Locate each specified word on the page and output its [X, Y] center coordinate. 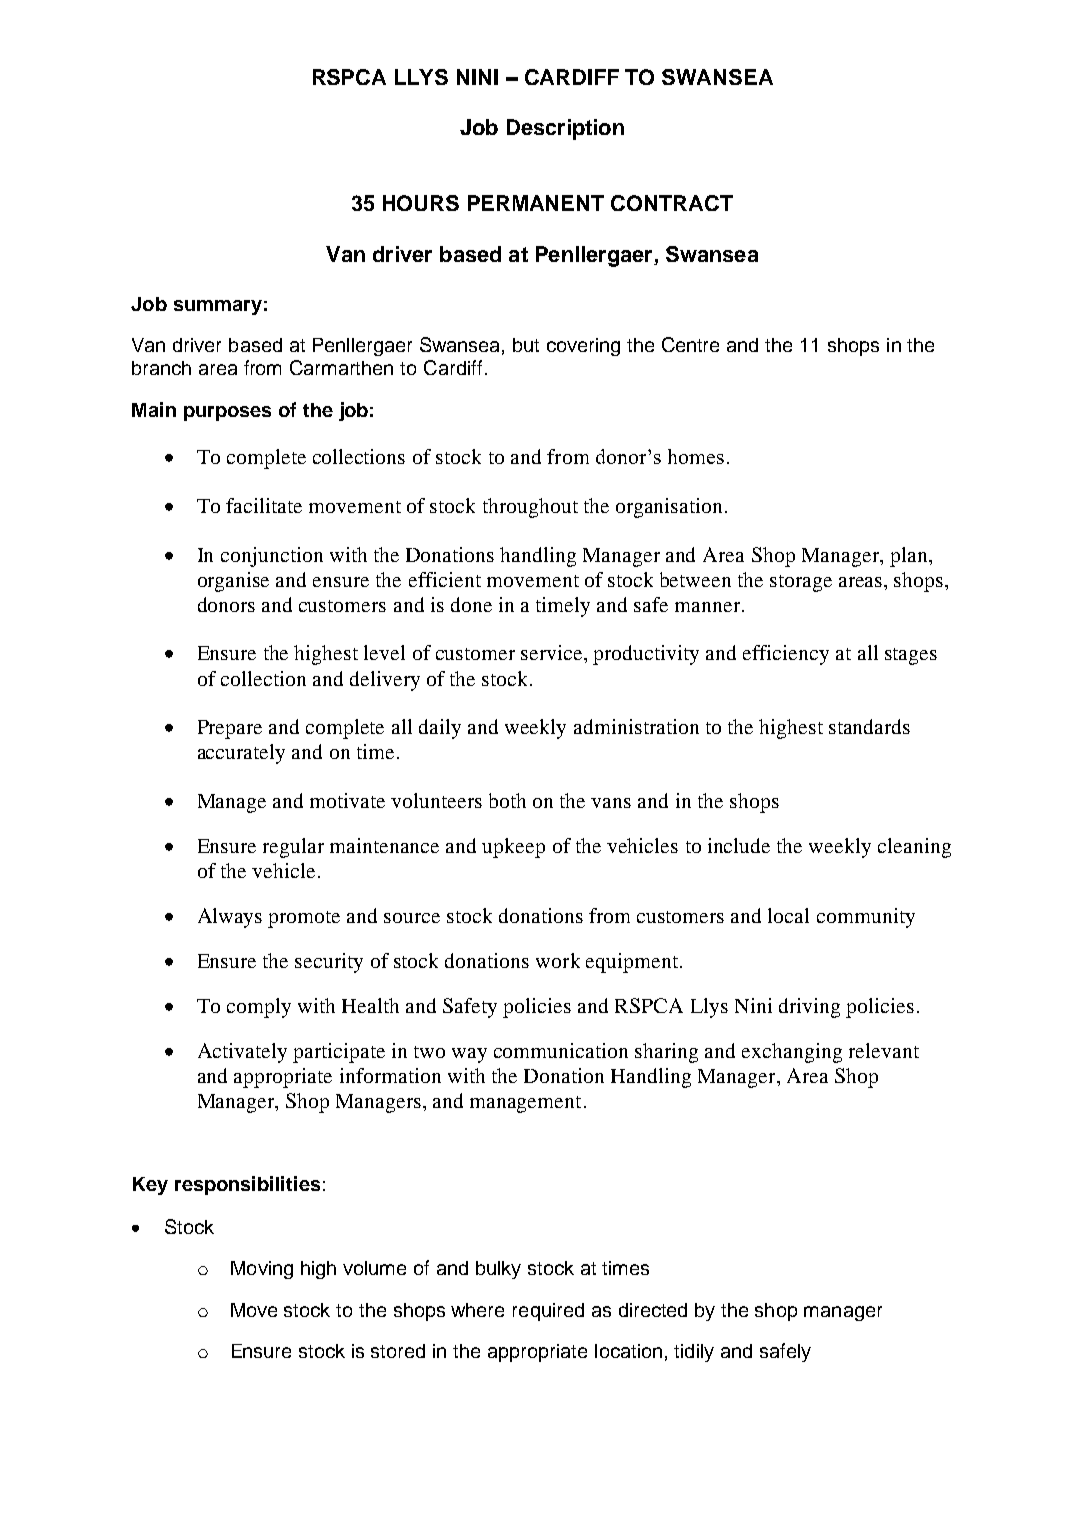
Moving [262, 1270]
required [548, 1312]
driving [809, 1008]
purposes [227, 413]
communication [561, 1050]
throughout [530, 508]
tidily [694, 1353]
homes [696, 456]
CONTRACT [672, 203]
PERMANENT [536, 203]
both [507, 800]
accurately [241, 754]
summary [218, 307]
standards [869, 726]
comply [259, 1008]
